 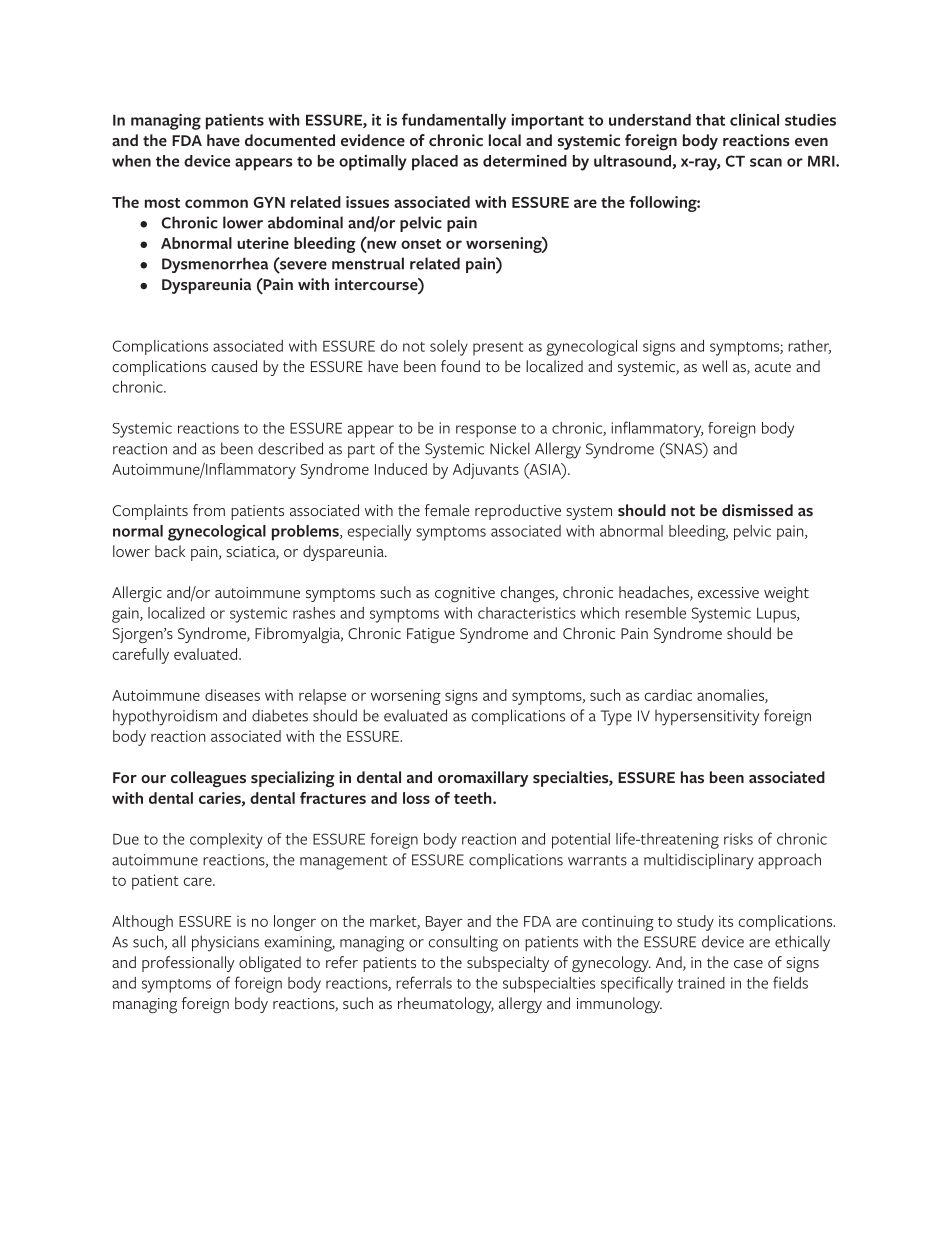 What do you see at coordinates (474, 798) in the page?
I see `teeth` at bounding box center [474, 798].
